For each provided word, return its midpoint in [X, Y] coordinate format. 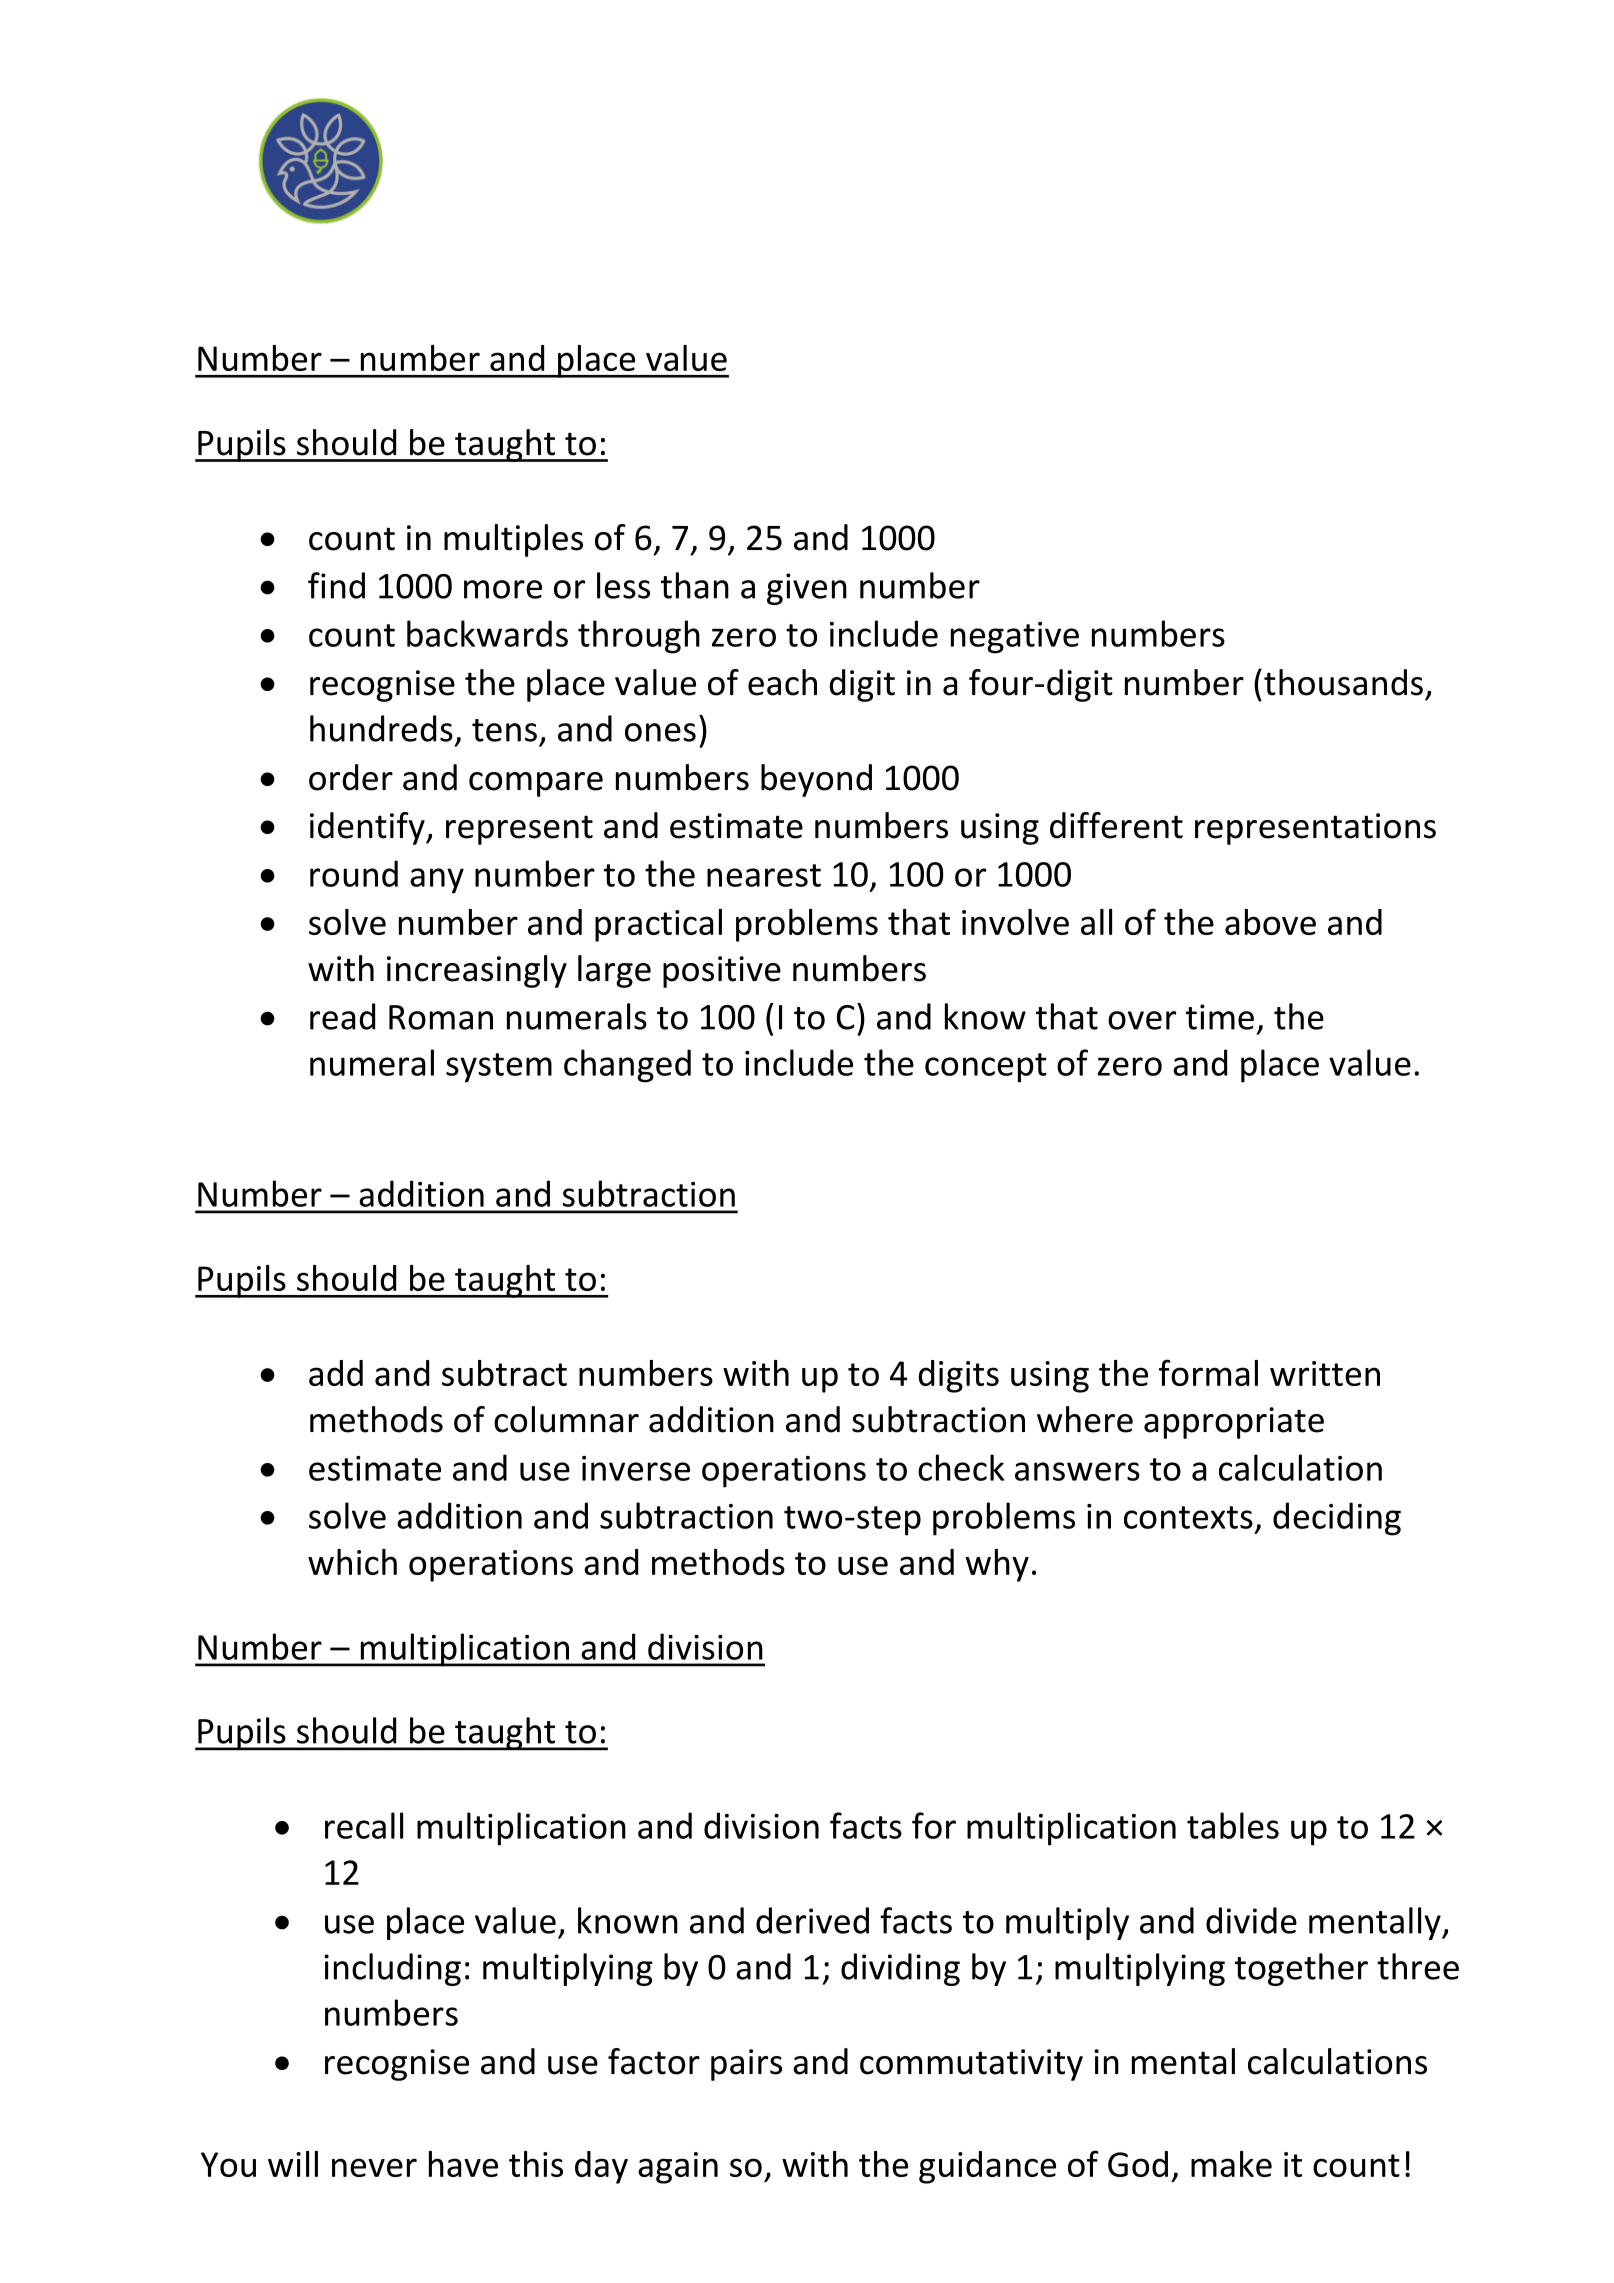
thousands [1343, 682]
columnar [566, 1419]
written [1325, 1373]
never [374, 2167]
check [961, 1467]
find [336, 585]
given [807, 589]
